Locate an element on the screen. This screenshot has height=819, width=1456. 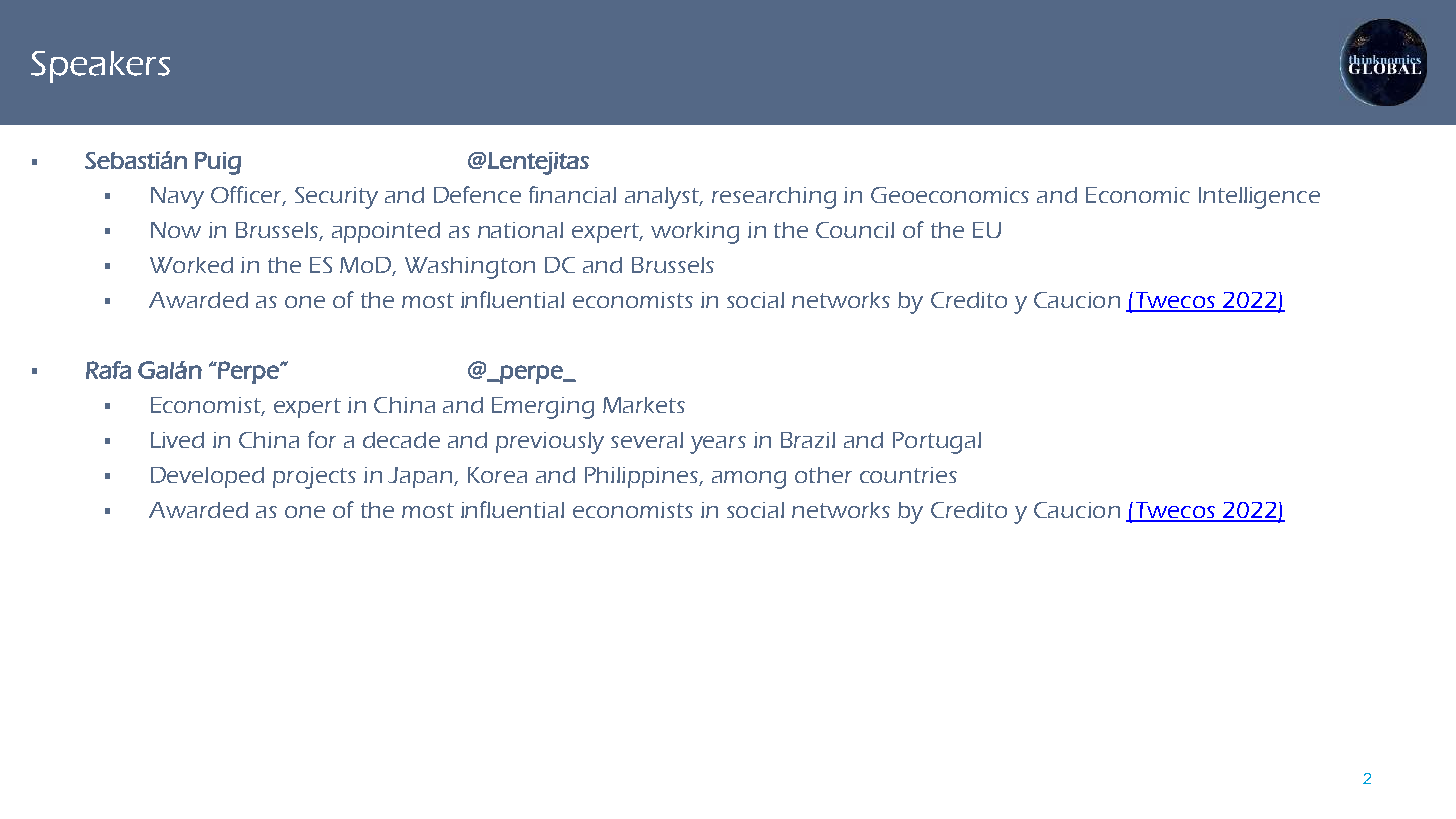
Washington is located at coordinates (470, 268).
